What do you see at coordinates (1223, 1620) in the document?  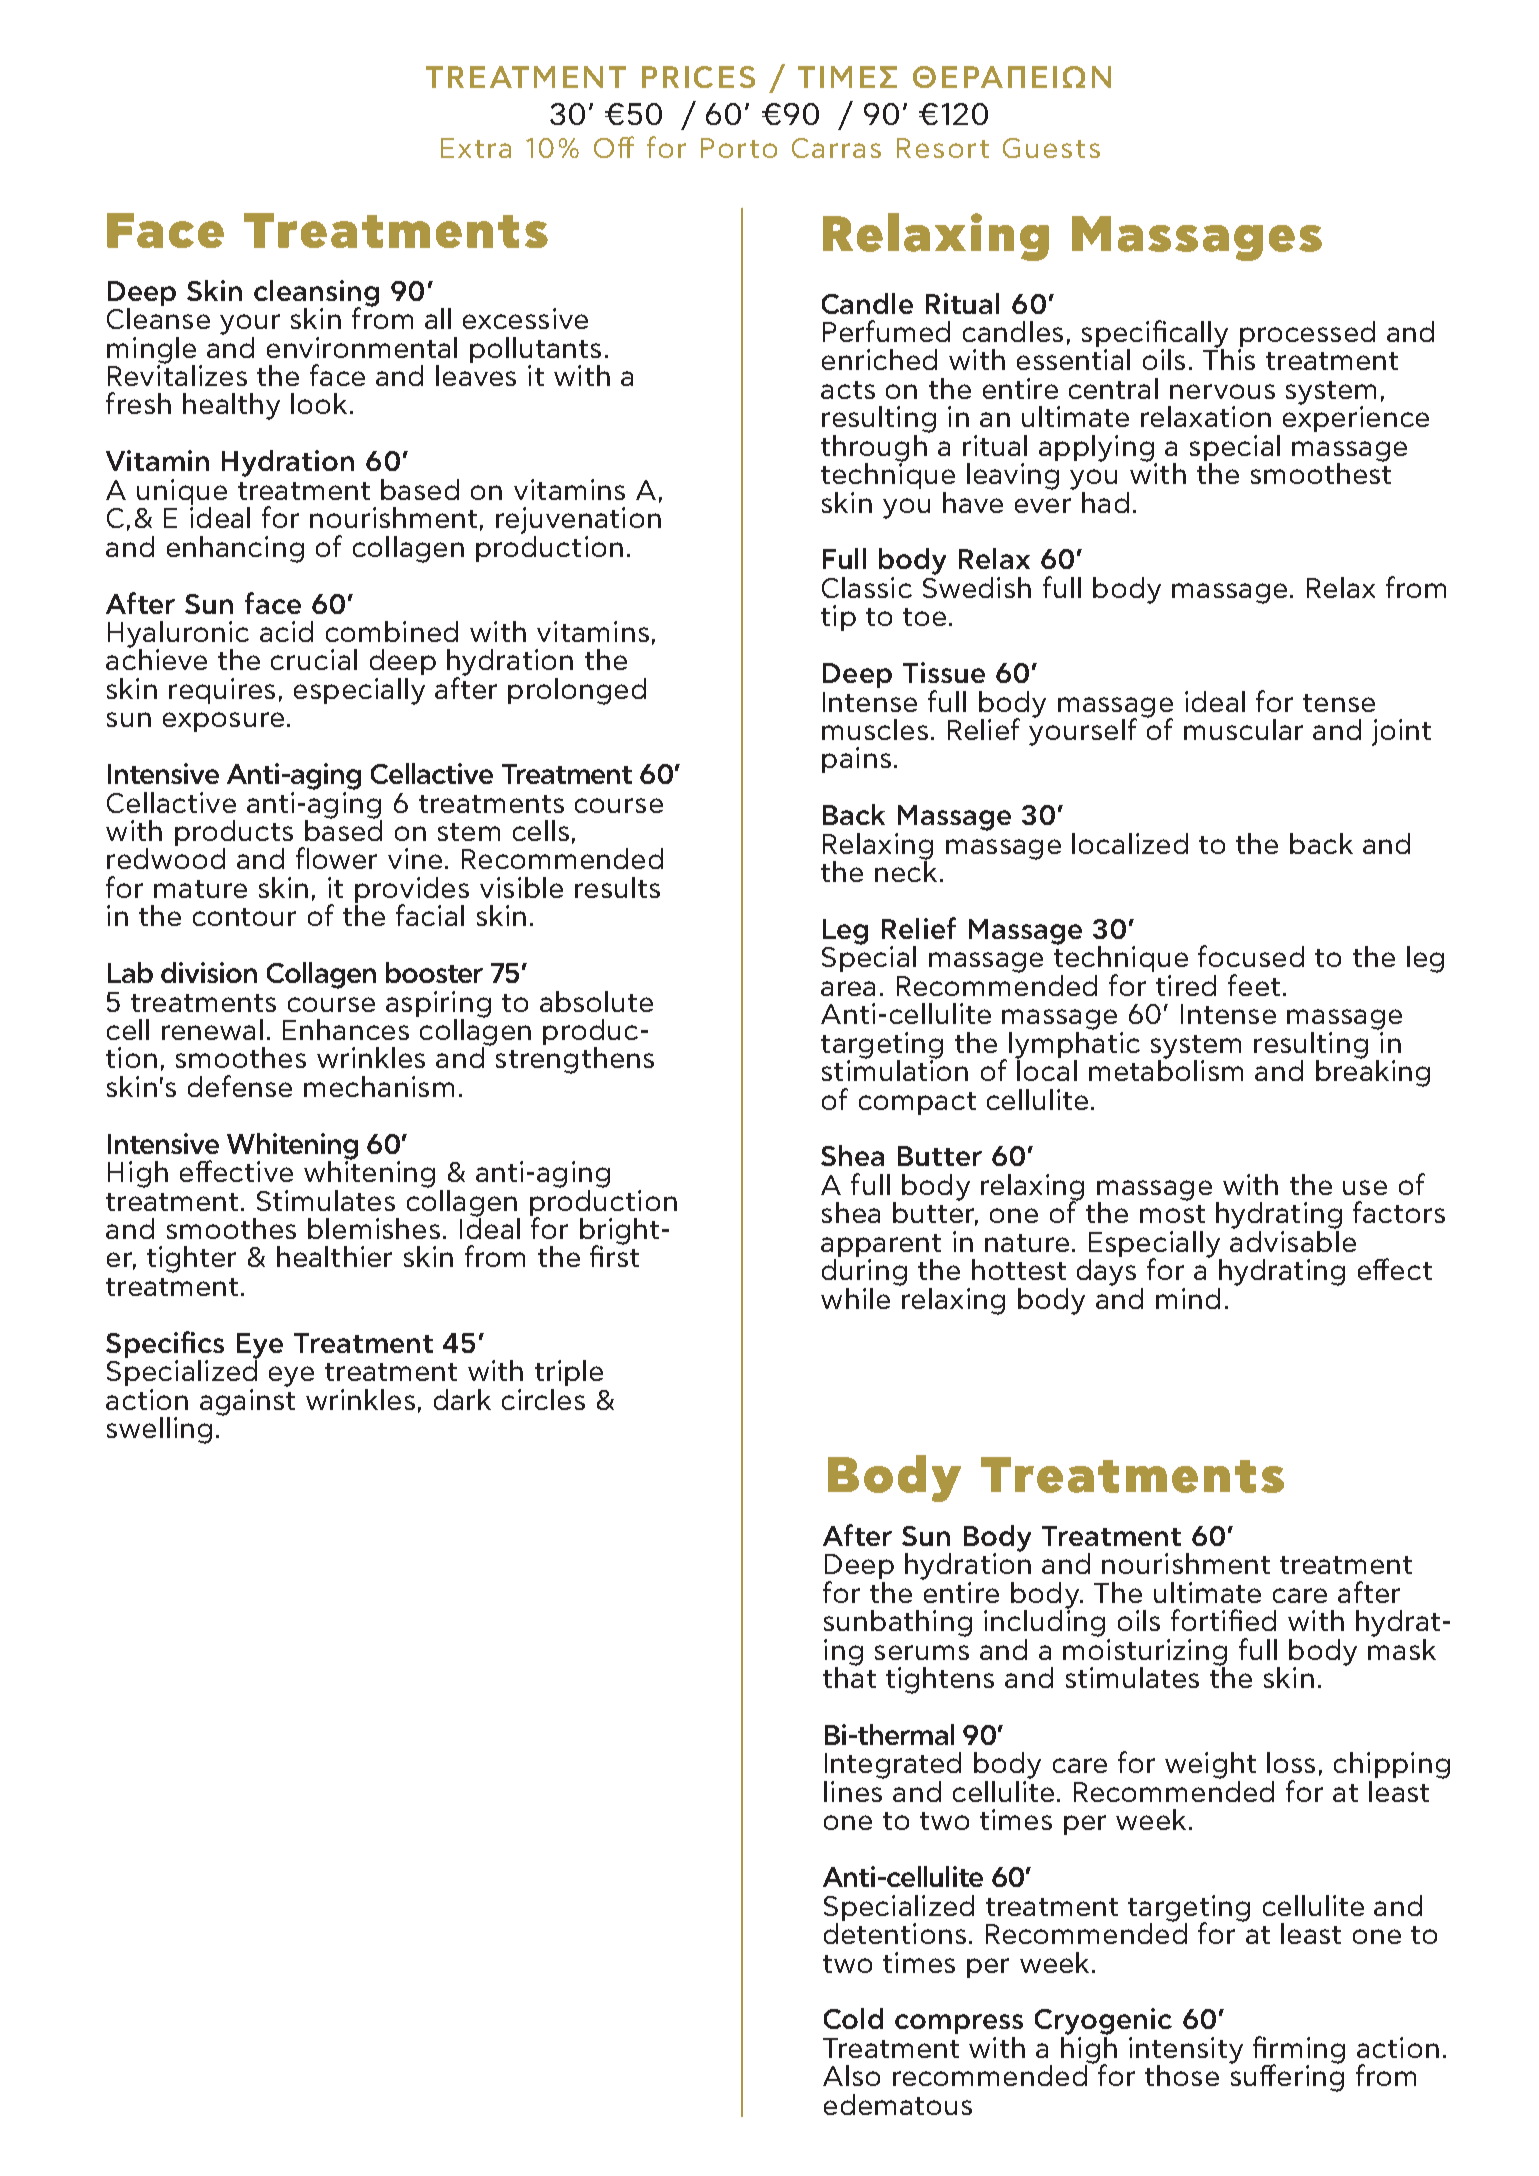 I see `fortified` at bounding box center [1223, 1620].
